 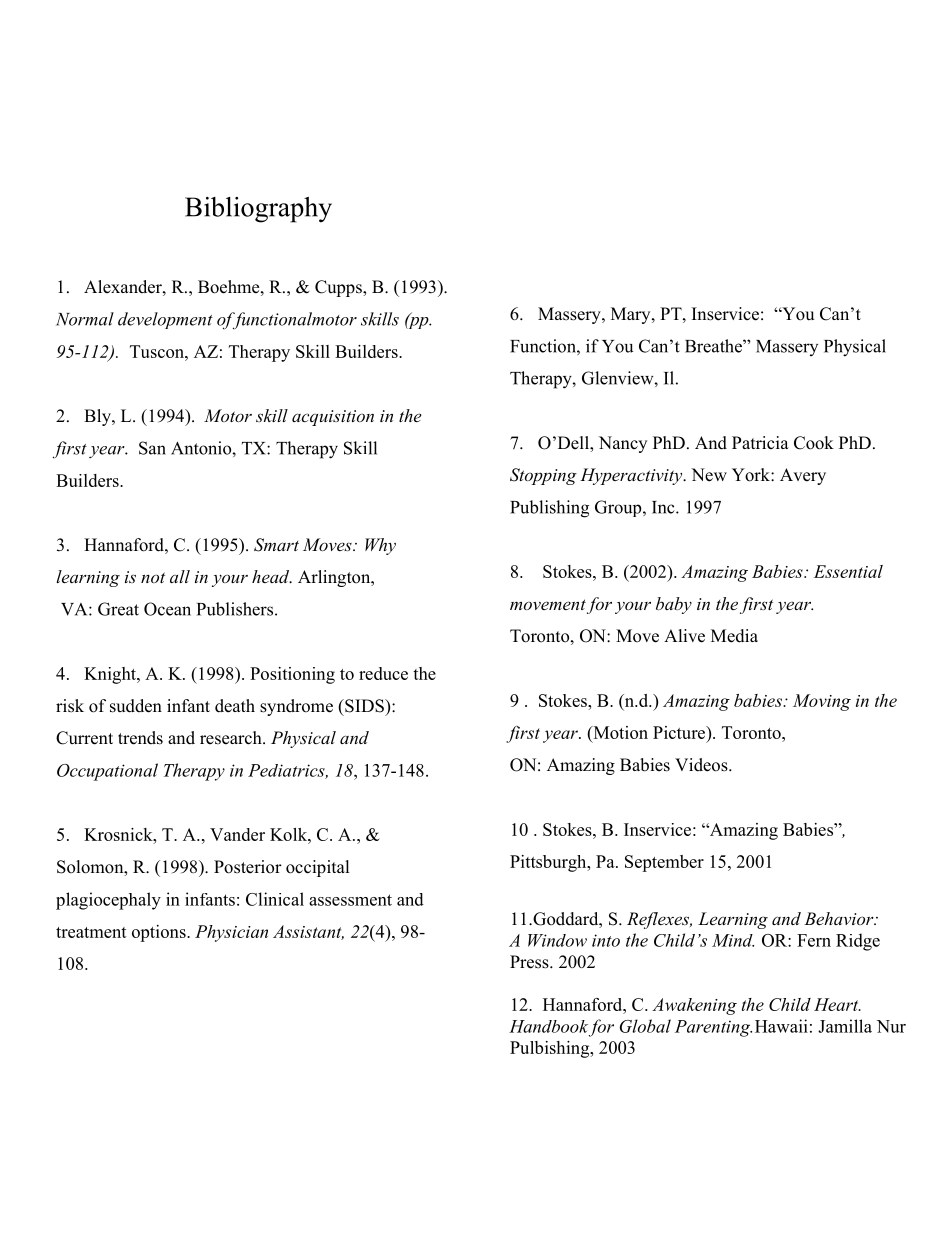 What do you see at coordinates (383, 673) in the screenshot?
I see `reduce` at bounding box center [383, 673].
